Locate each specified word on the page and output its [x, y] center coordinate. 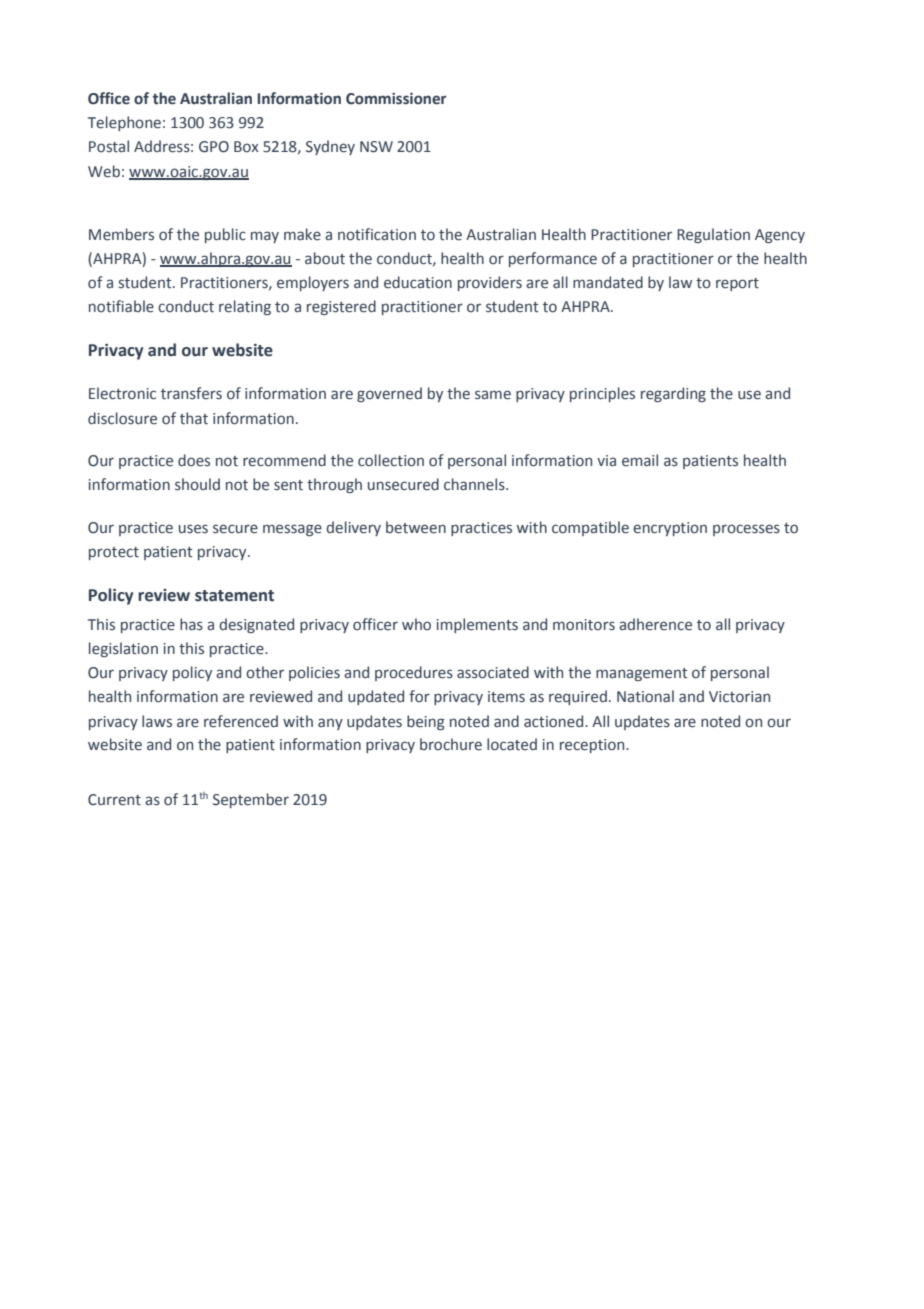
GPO [214, 147]
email [640, 460]
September [251, 800]
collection [391, 460]
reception [593, 746]
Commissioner [396, 98]
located [512, 744]
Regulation [713, 235]
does [194, 460]
